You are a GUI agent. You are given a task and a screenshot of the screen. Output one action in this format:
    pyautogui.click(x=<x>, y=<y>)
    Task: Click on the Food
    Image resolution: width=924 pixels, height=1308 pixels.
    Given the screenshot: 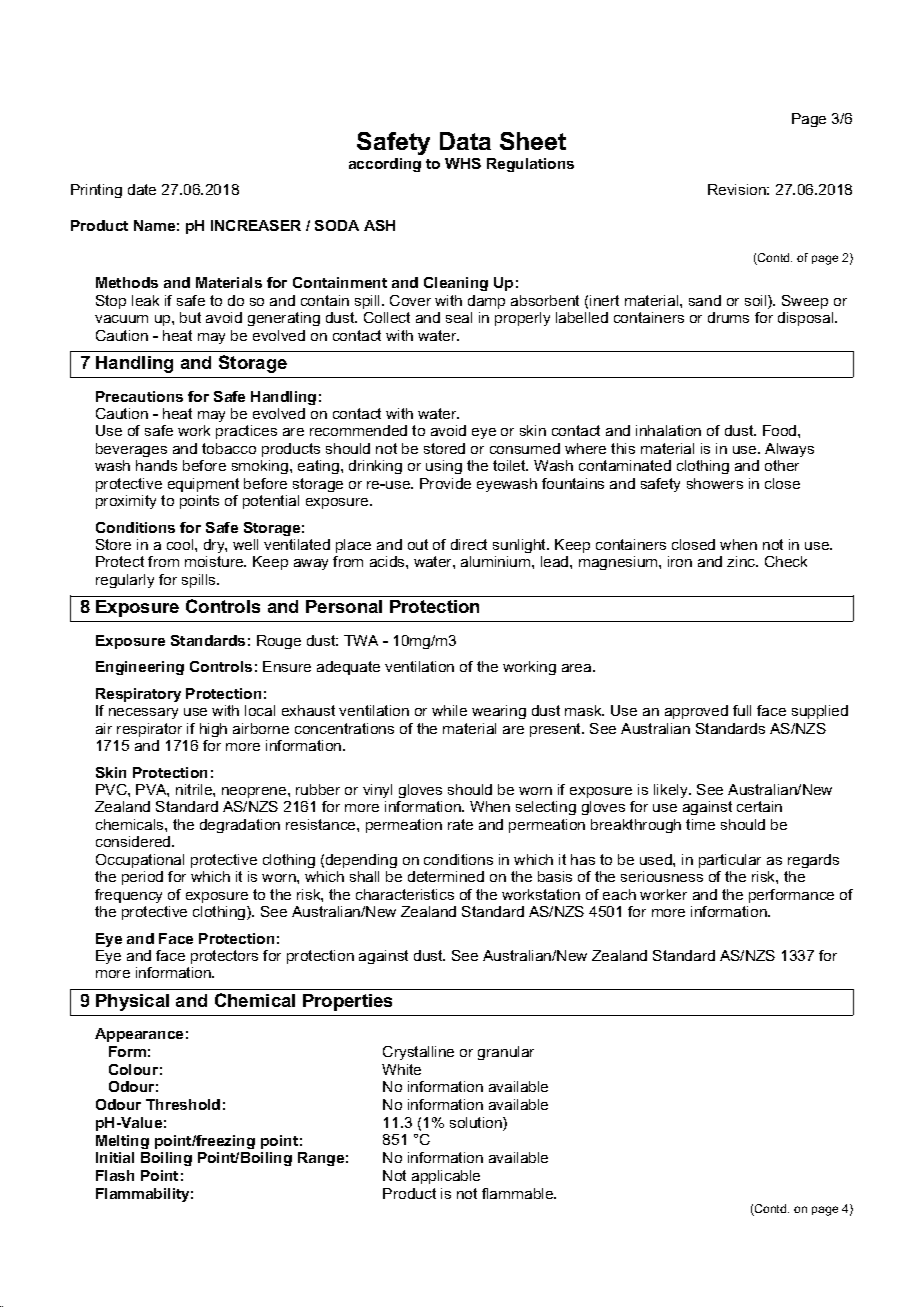 What is the action you would take?
    pyautogui.click(x=781, y=430)
